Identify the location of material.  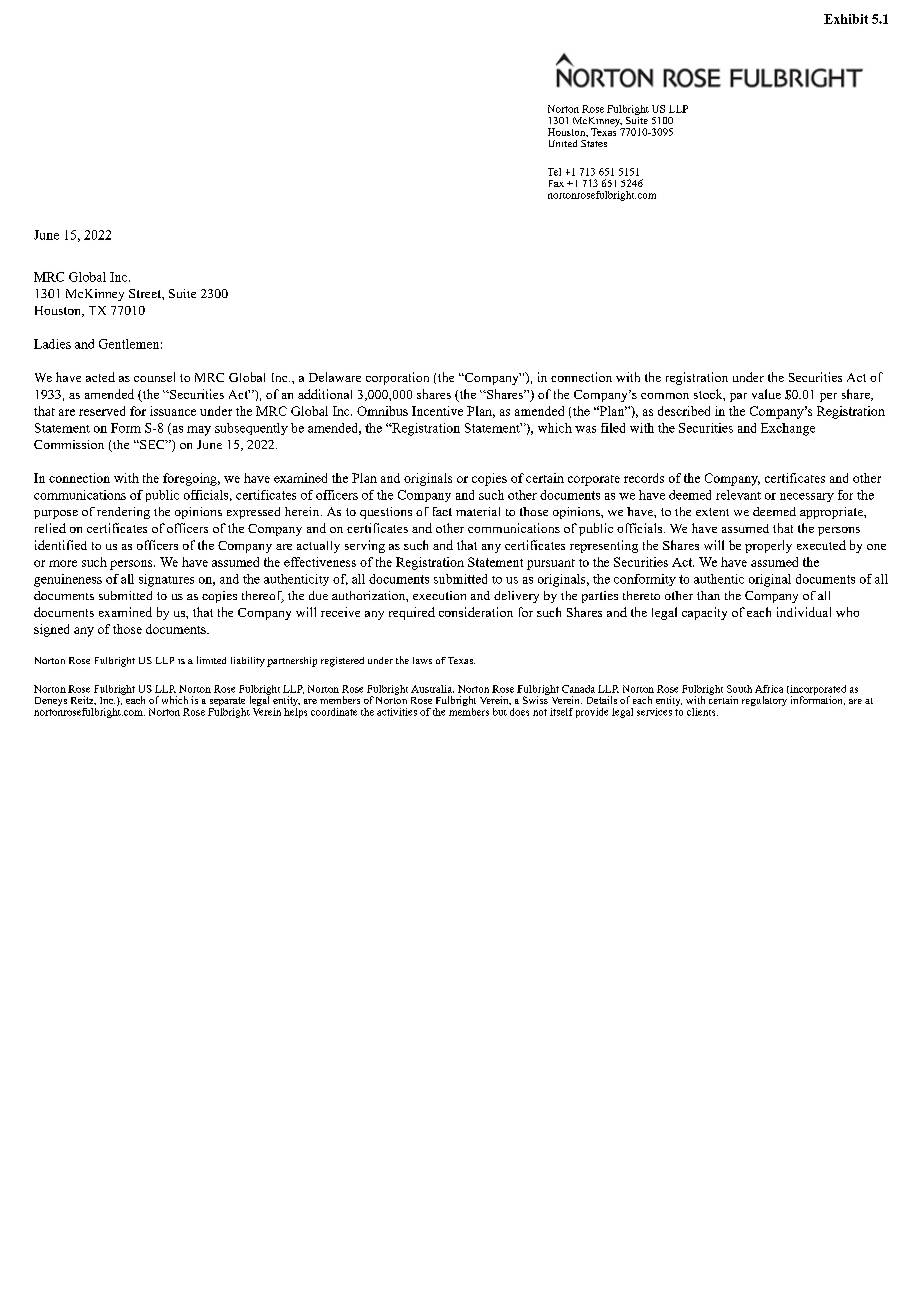
(478, 511).
